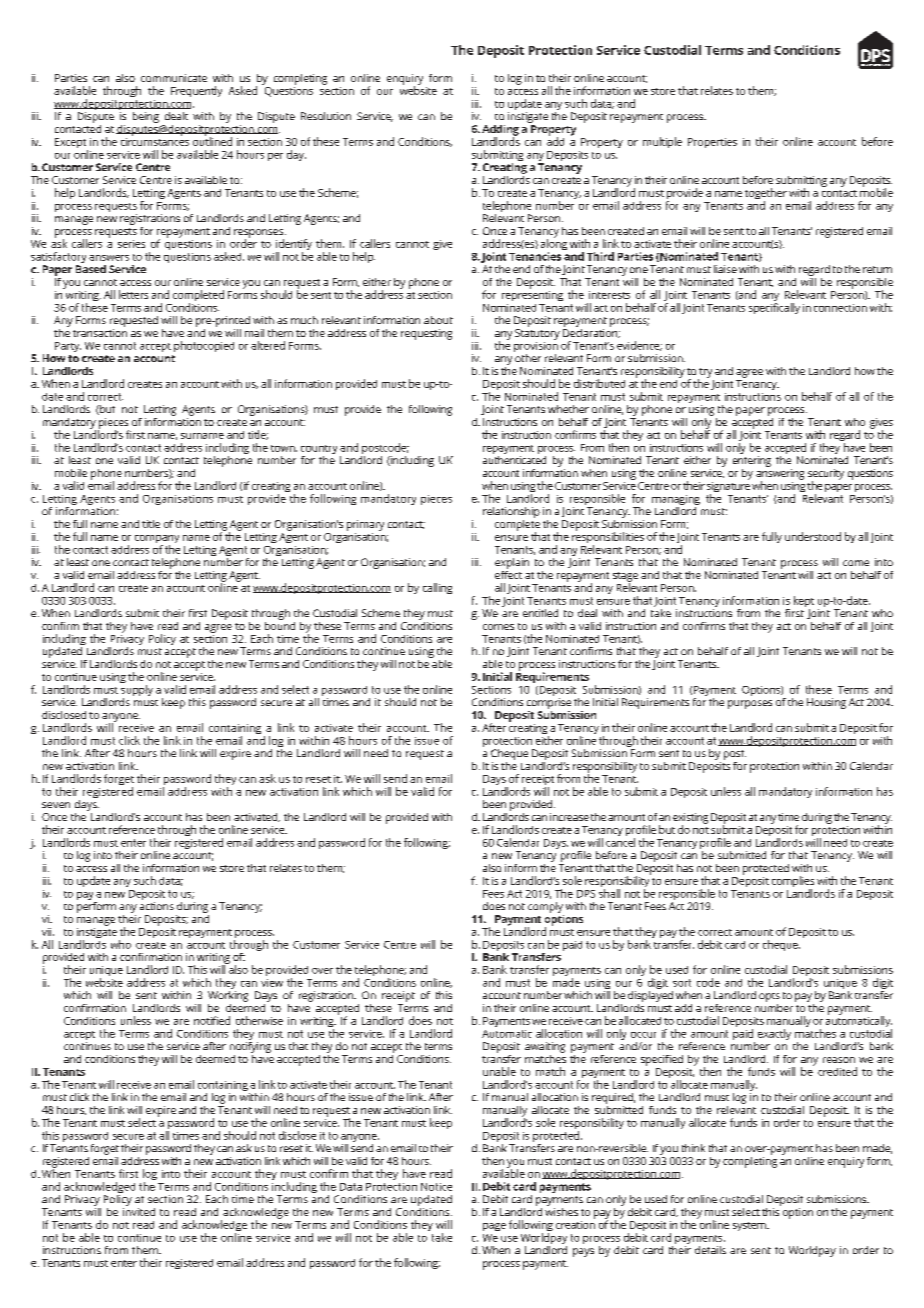  What do you see at coordinates (139, 1210) in the screenshot?
I see `invited` at bounding box center [139, 1210].
